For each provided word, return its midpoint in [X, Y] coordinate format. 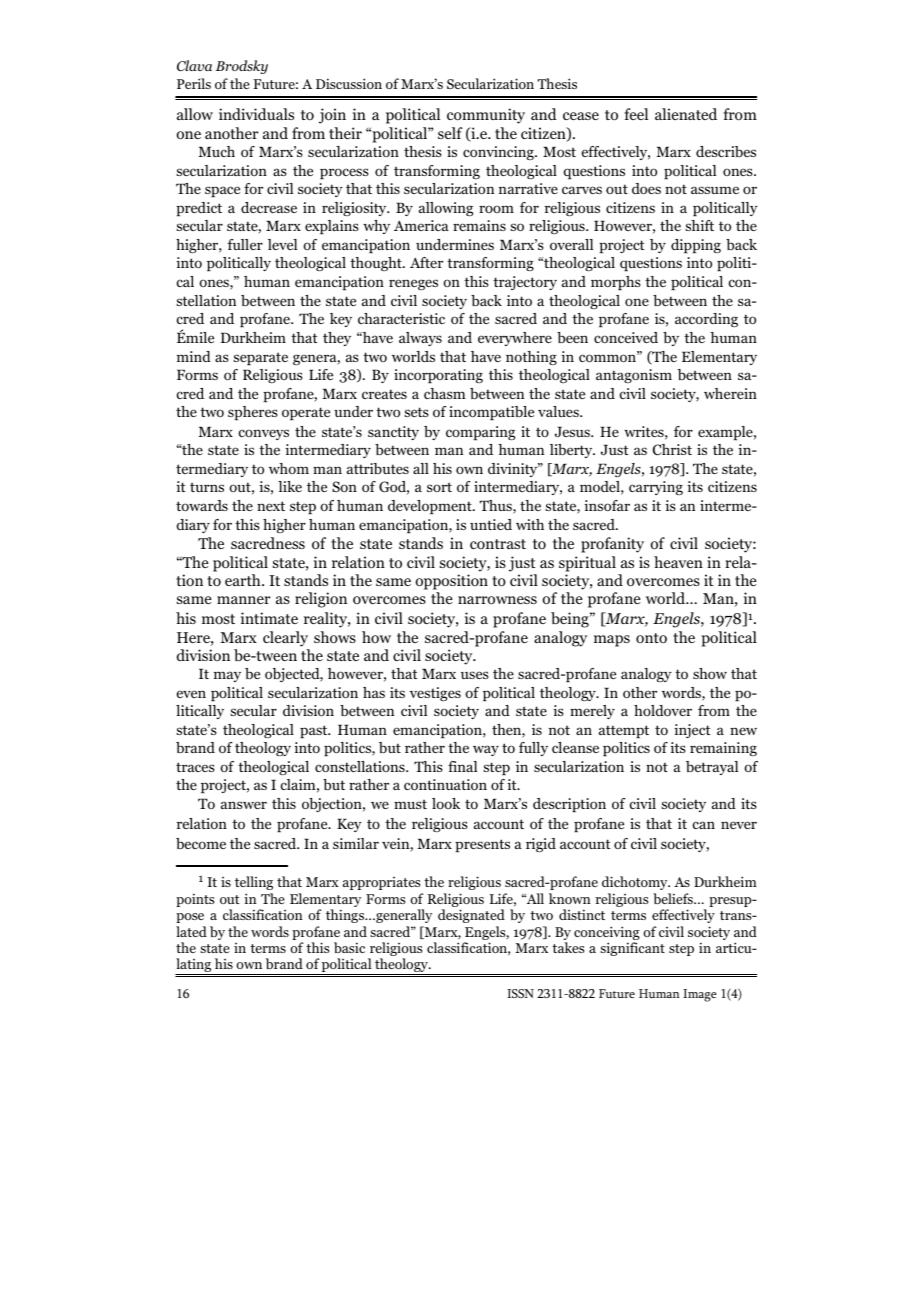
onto [651, 638]
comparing [480, 433]
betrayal [712, 768]
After [426, 262]
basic [349, 947]
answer [244, 805]
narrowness [497, 600]
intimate [269, 618]
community [486, 116]
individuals [256, 114]
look [446, 803]
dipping [696, 246]
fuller [245, 244]
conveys [263, 434]
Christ [672, 450]
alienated [686, 114]
